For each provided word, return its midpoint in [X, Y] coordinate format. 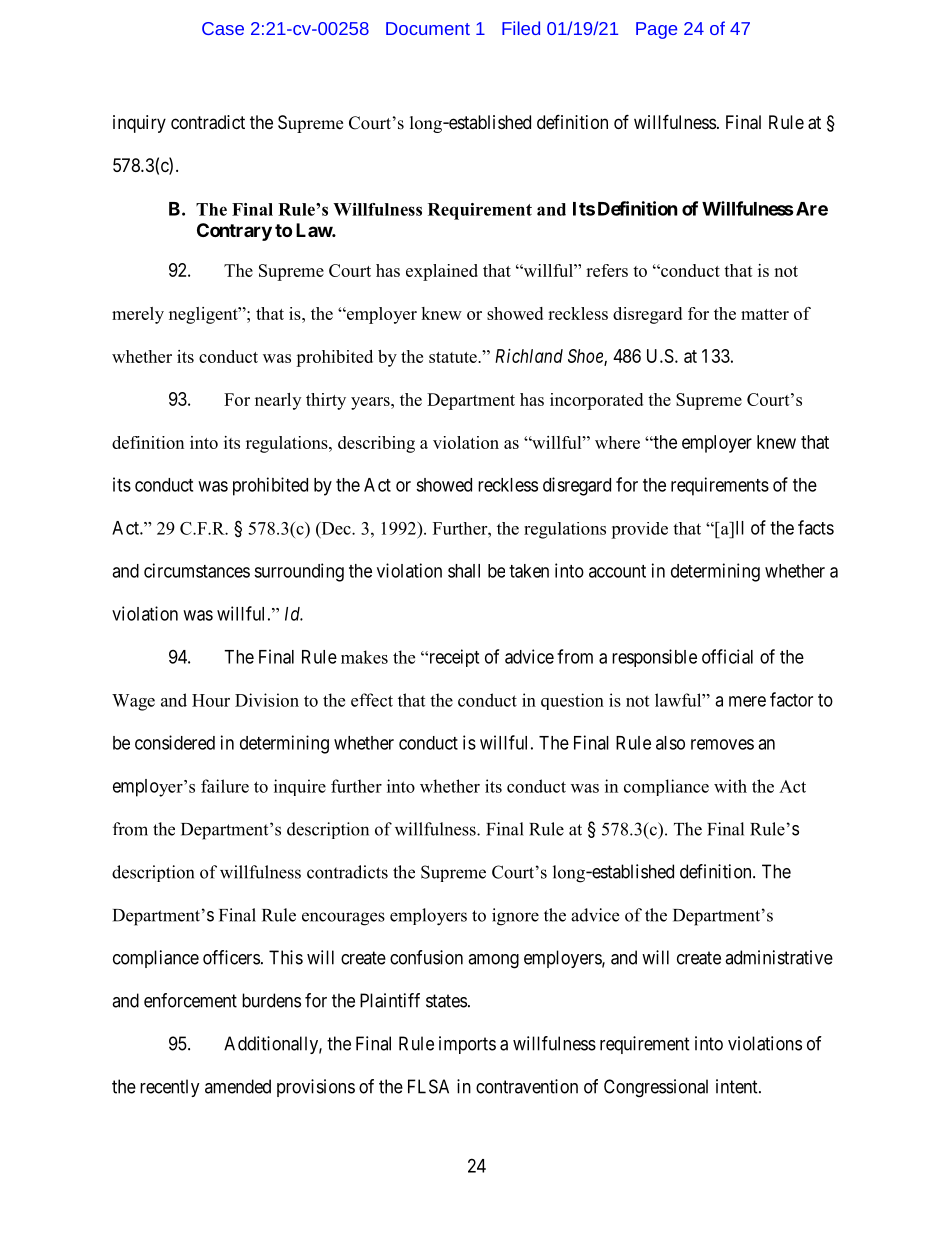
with [730, 786]
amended [238, 1086]
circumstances [197, 570]
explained [442, 272]
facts [816, 527]
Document [428, 28]
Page [656, 30]
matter [765, 314]
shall [464, 571]
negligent [204, 315]
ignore [515, 917]
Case [223, 28]
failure [225, 786]
